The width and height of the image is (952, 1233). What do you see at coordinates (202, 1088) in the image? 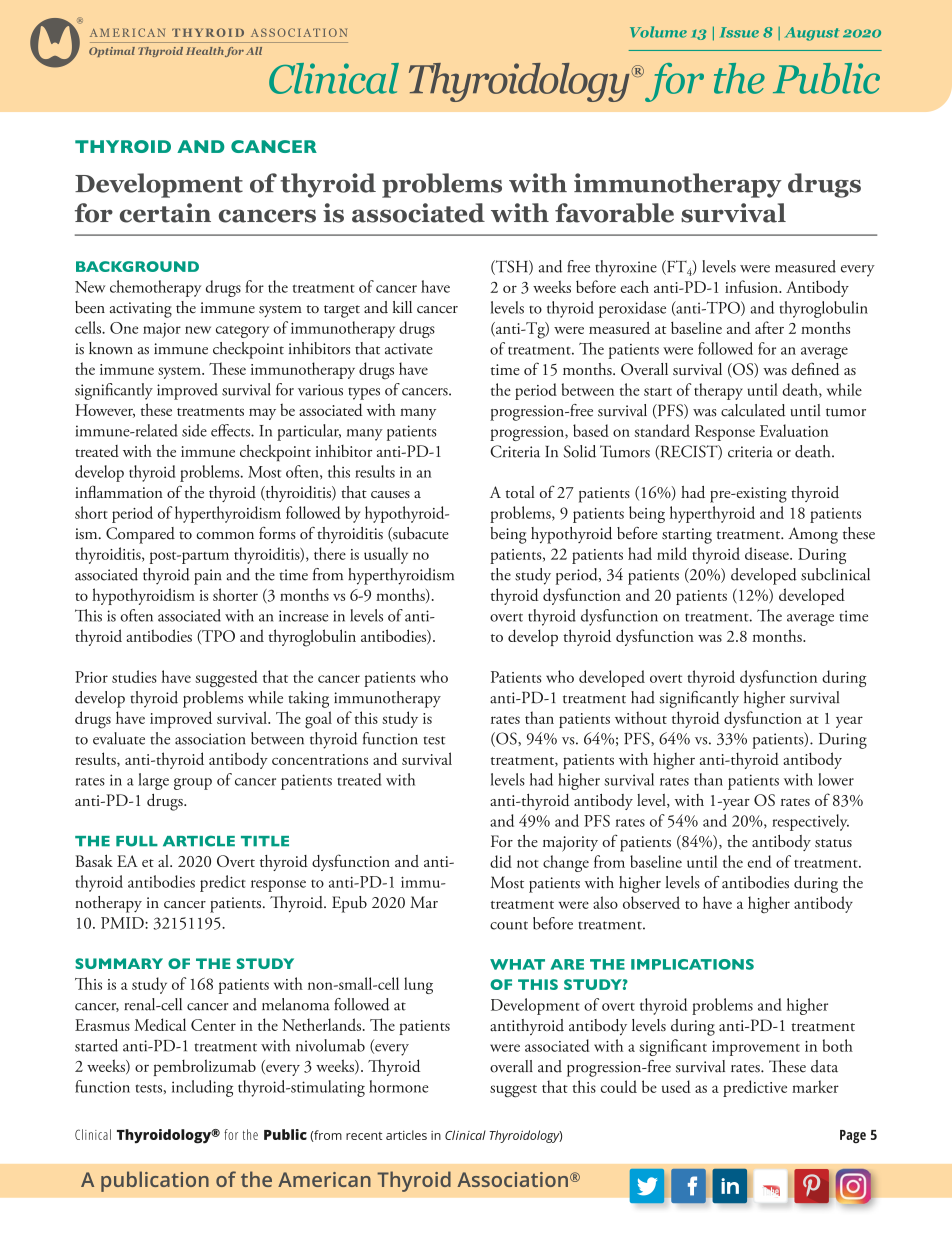
I see `including` at bounding box center [202, 1088].
